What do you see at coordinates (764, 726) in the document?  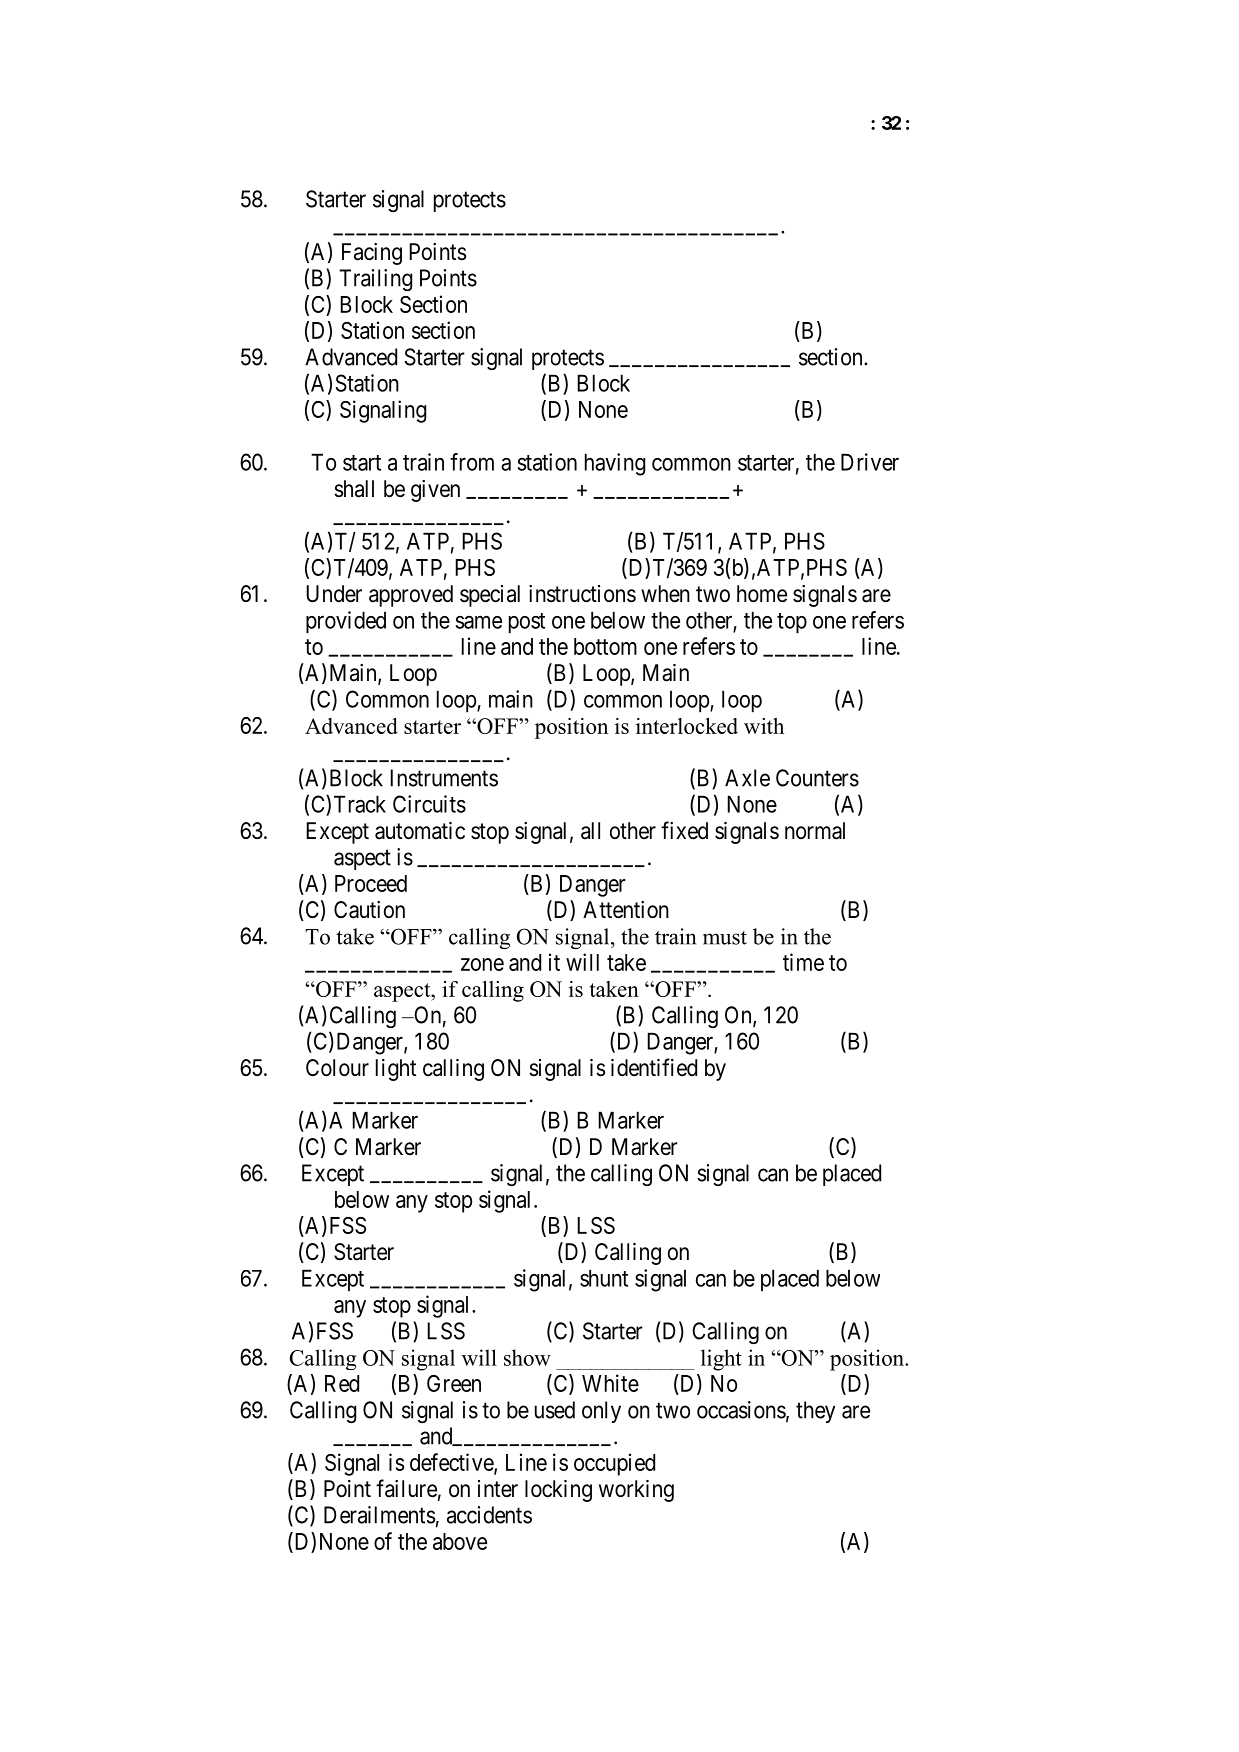 I see `with` at bounding box center [764, 726].
